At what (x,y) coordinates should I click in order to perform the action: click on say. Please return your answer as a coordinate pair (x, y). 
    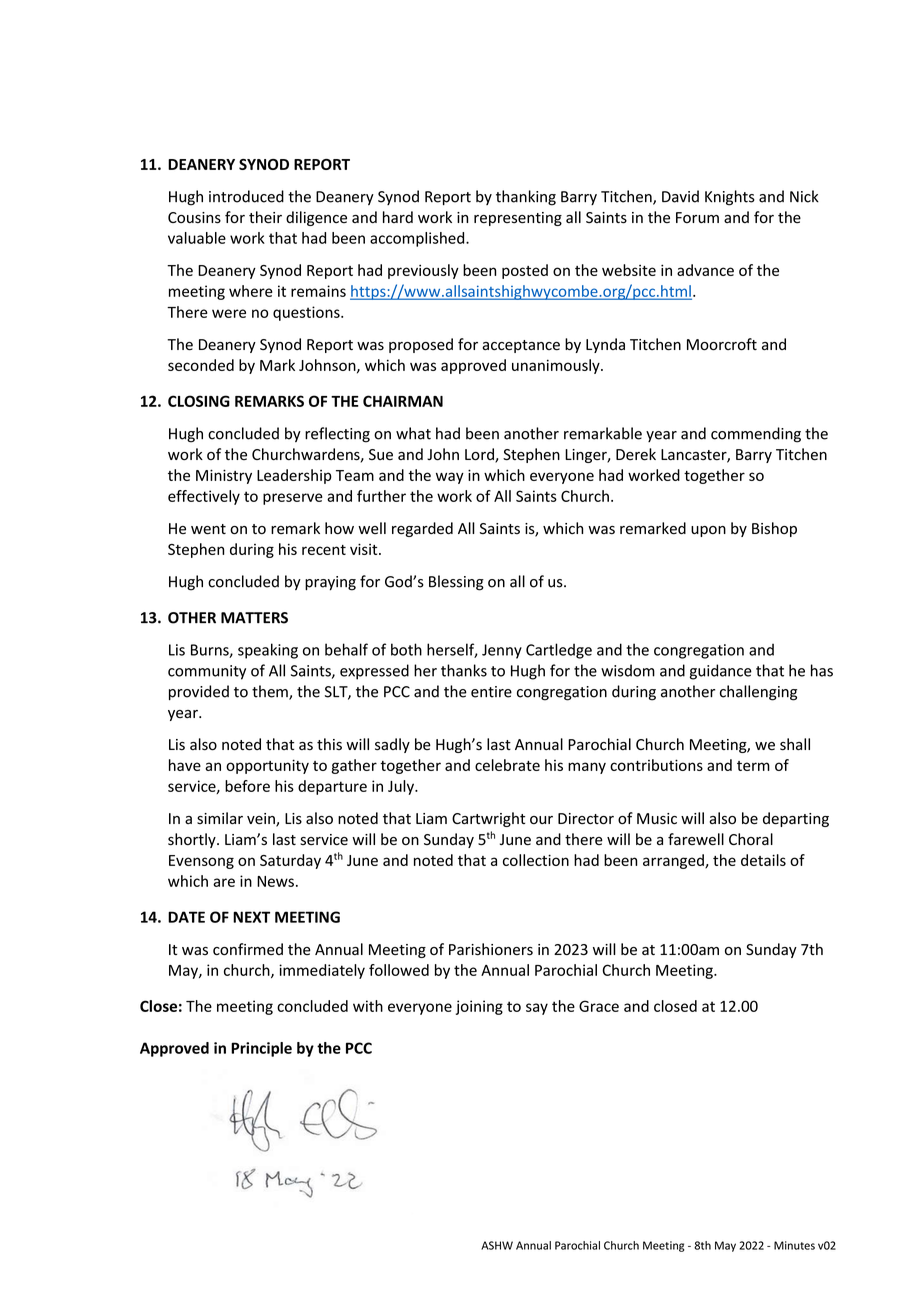
    Looking at the image, I should click on (537, 1009).
